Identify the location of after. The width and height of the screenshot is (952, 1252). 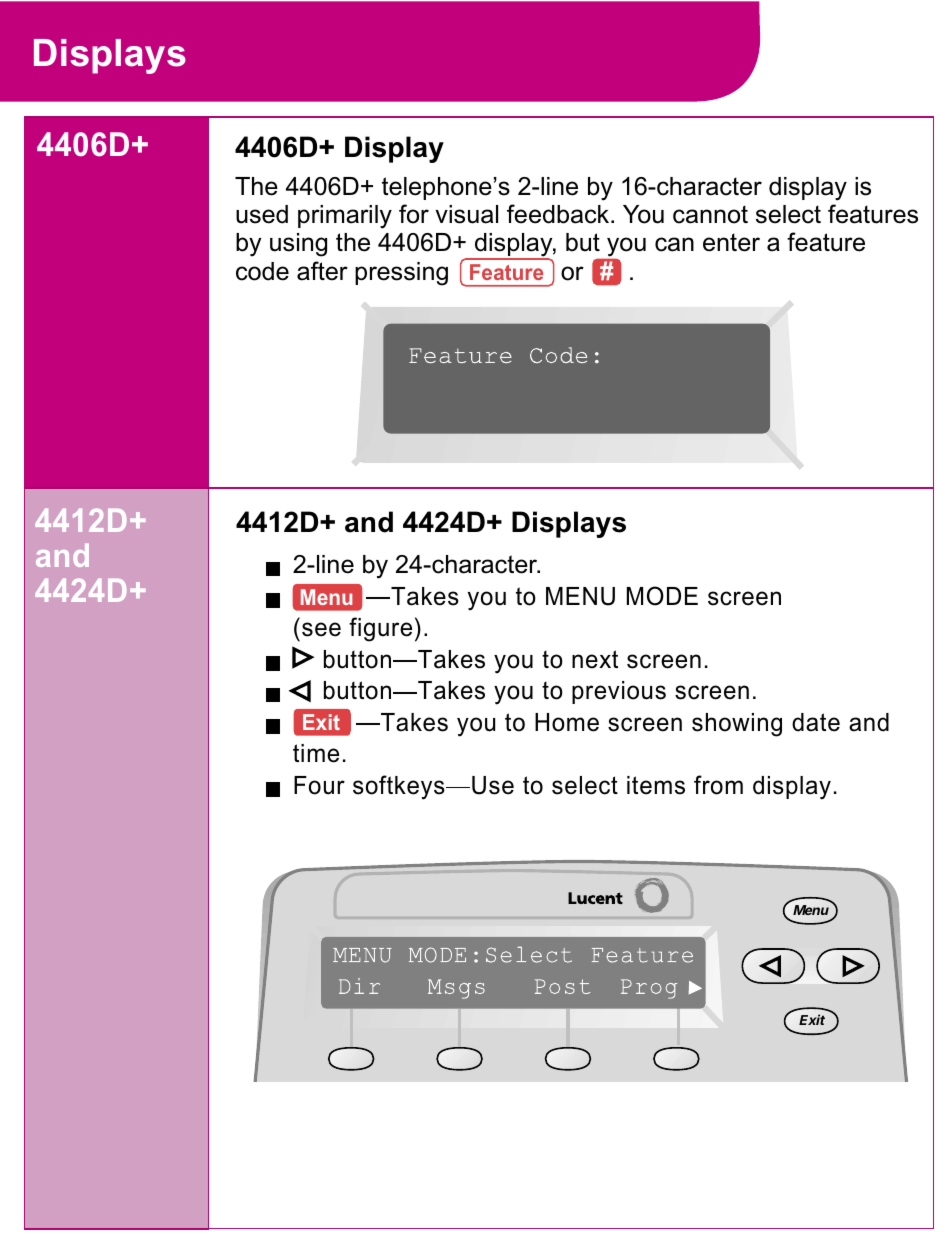
(322, 271).
